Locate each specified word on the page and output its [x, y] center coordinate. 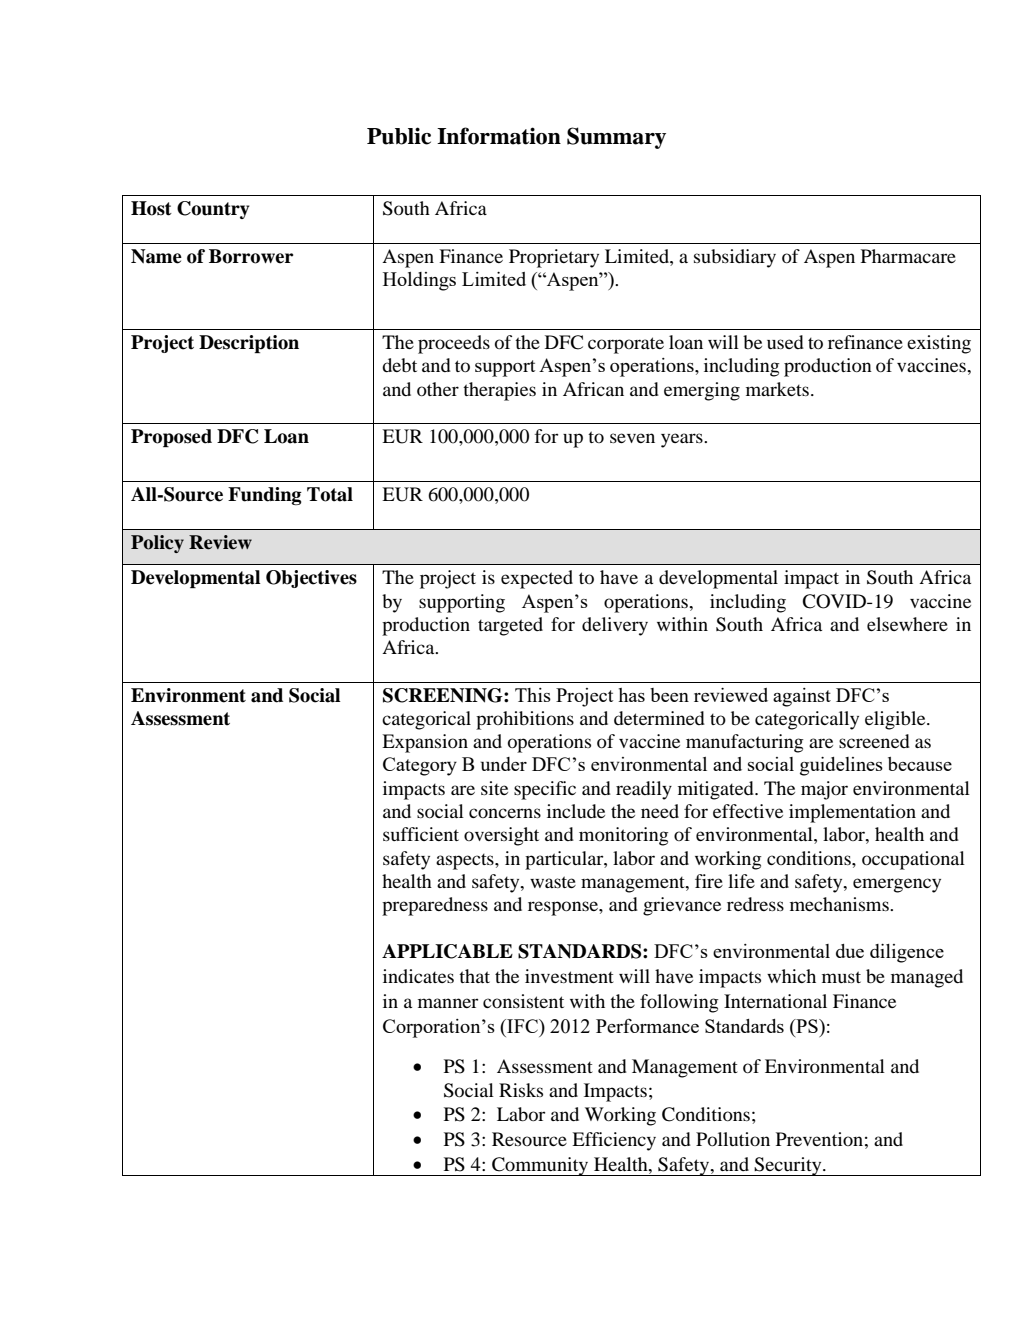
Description [249, 344]
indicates [418, 976]
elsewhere [907, 624]
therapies [499, 391]
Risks [521, 1090]
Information [499, 136]
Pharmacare [908, 256]
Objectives [311, 579]
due [850, 951]
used [785, 342]
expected [537, 579]
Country [213, 210]
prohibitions [525, 720]
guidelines [841, 766]
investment [569, 976]
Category [420, 766]
